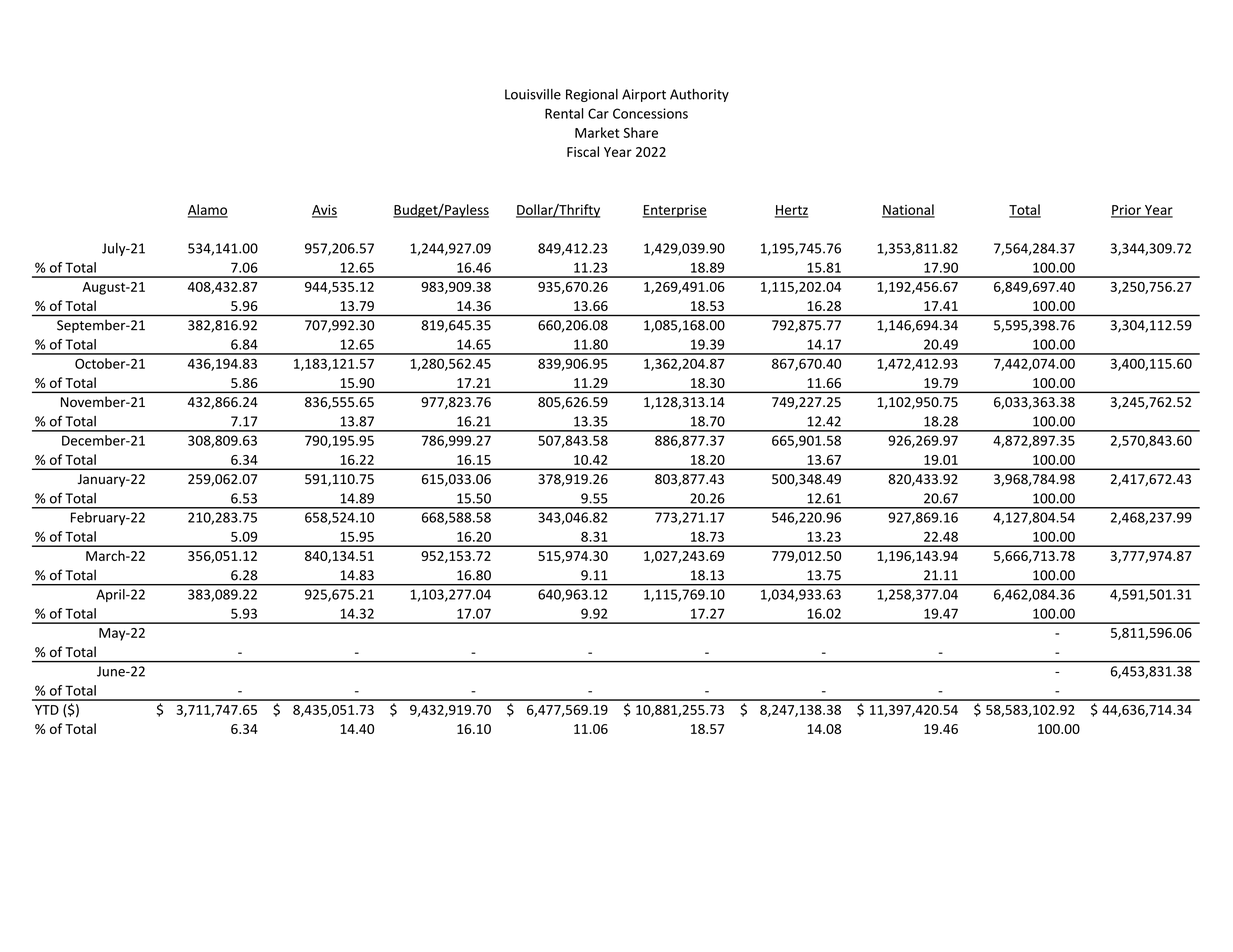 The height and width of the image is (952, 1233). I want to click on YTD, so click(47, 710).
